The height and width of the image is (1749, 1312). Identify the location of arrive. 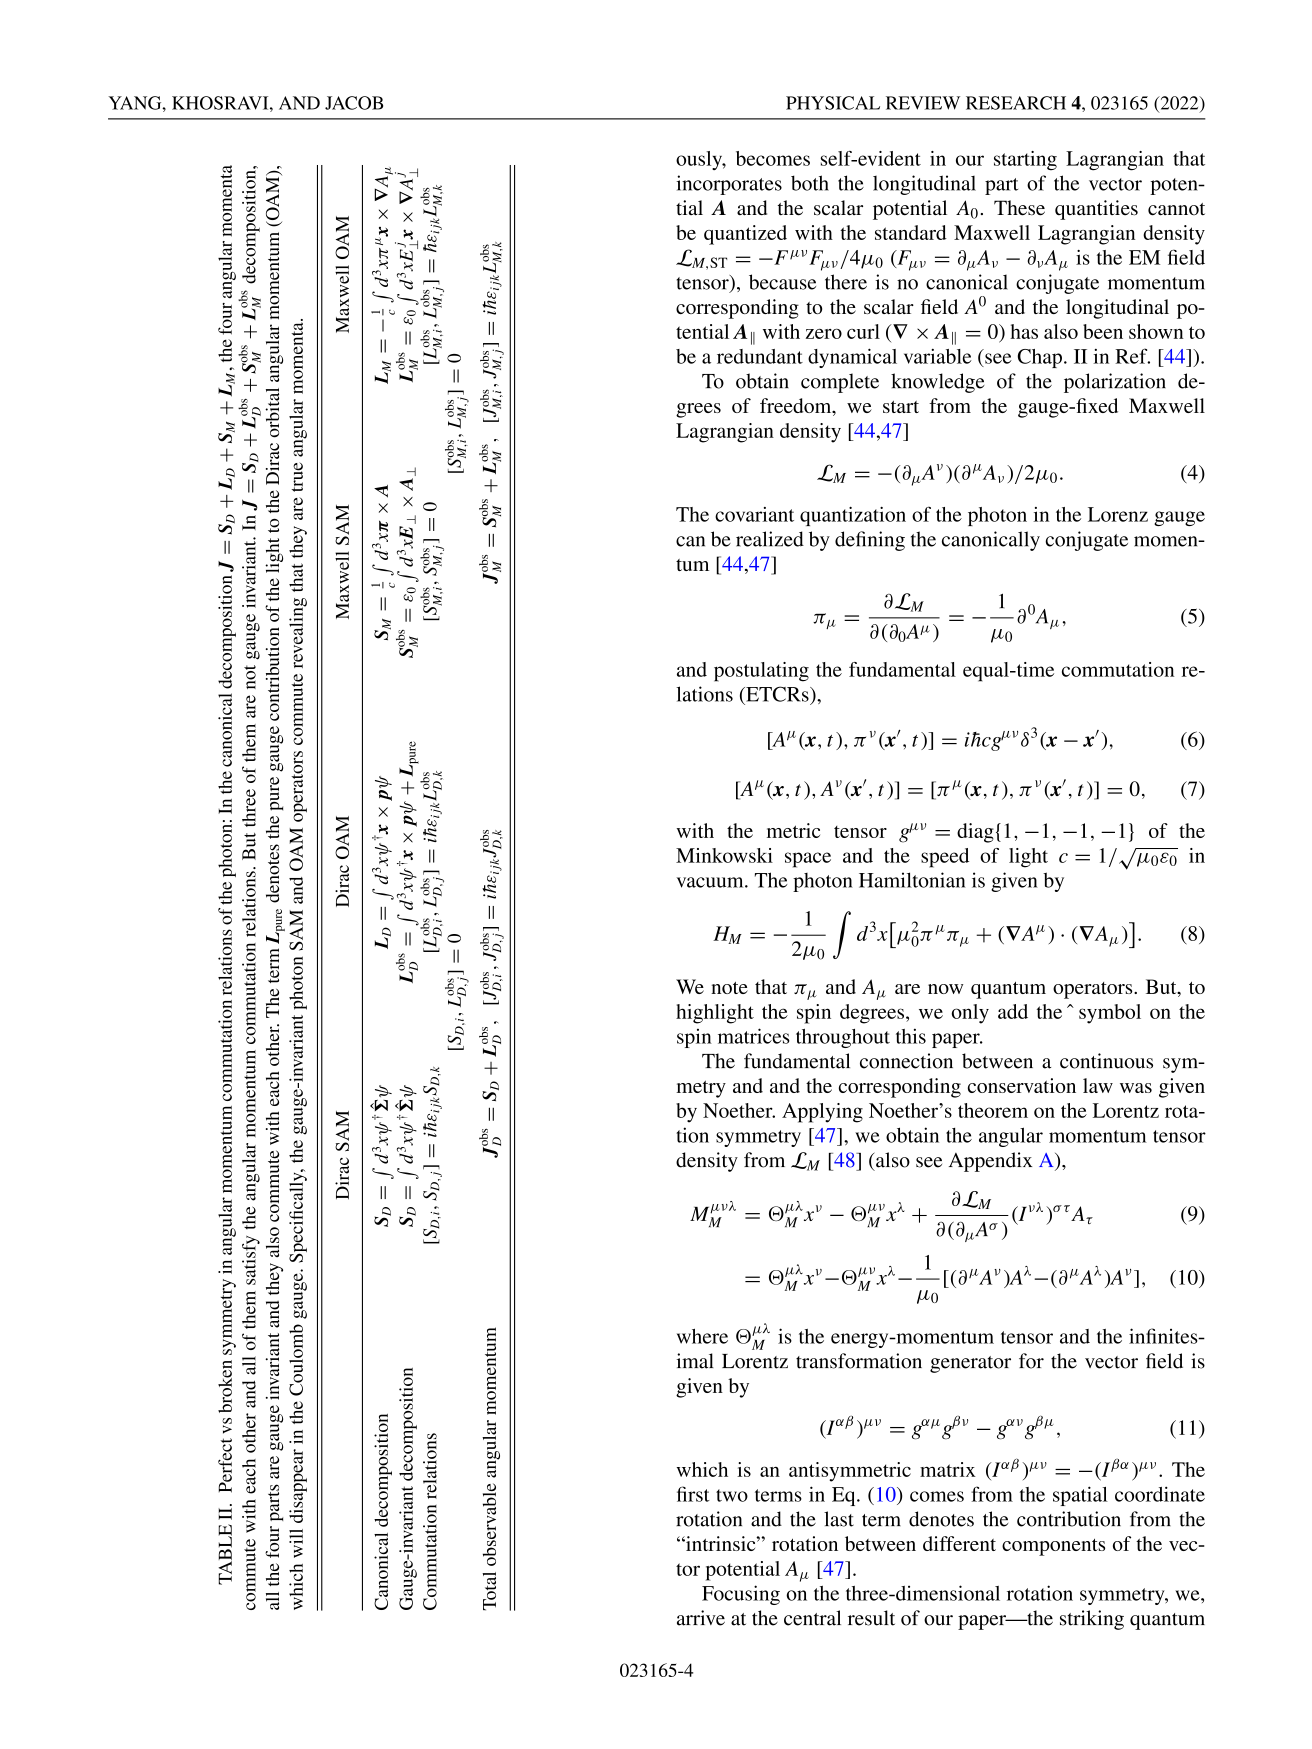
(701, 1618).
